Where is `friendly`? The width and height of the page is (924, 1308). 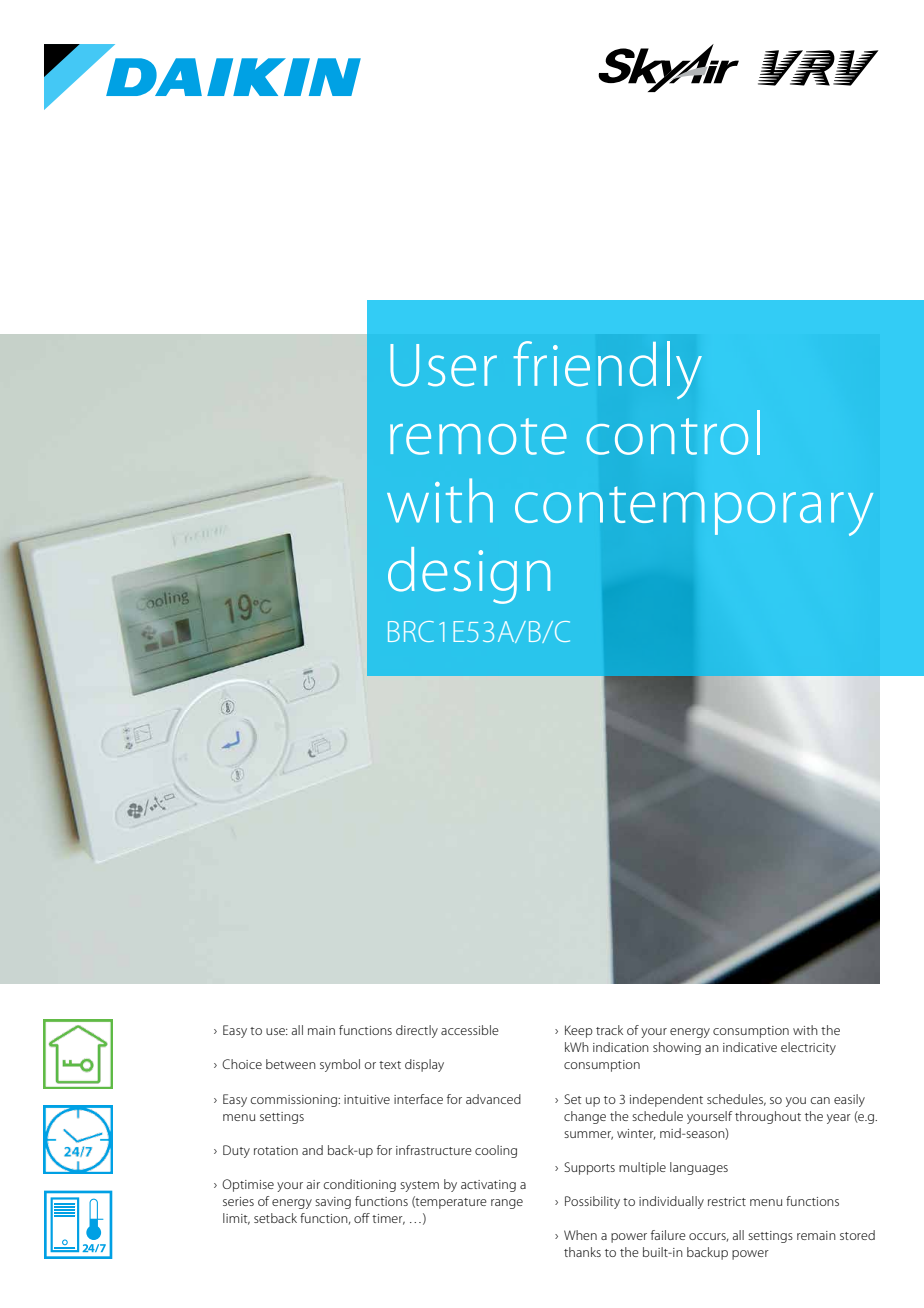
friendly is located at coordinates (607, 370).
